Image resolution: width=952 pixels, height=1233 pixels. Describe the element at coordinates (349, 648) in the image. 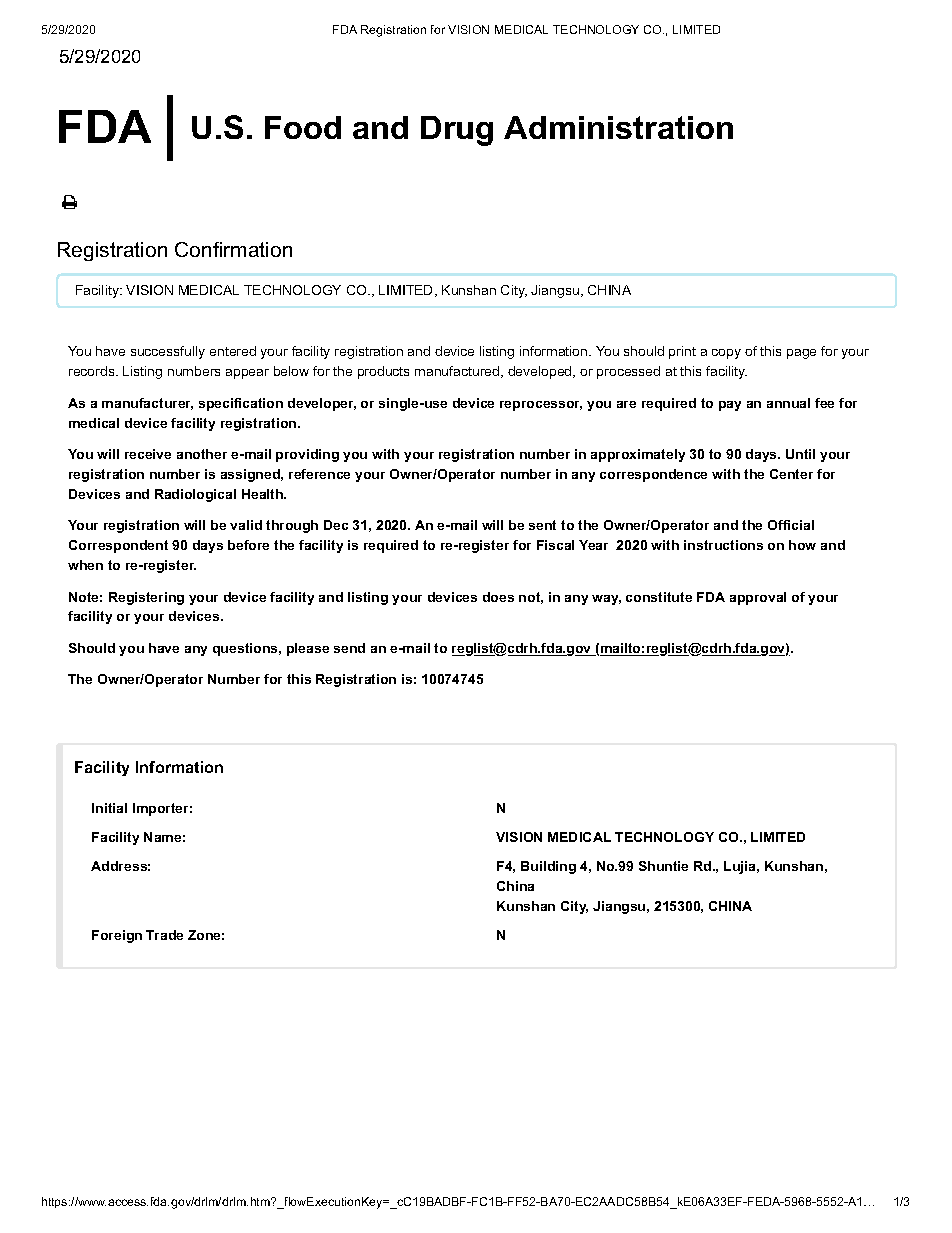

I see `send` at that location.
